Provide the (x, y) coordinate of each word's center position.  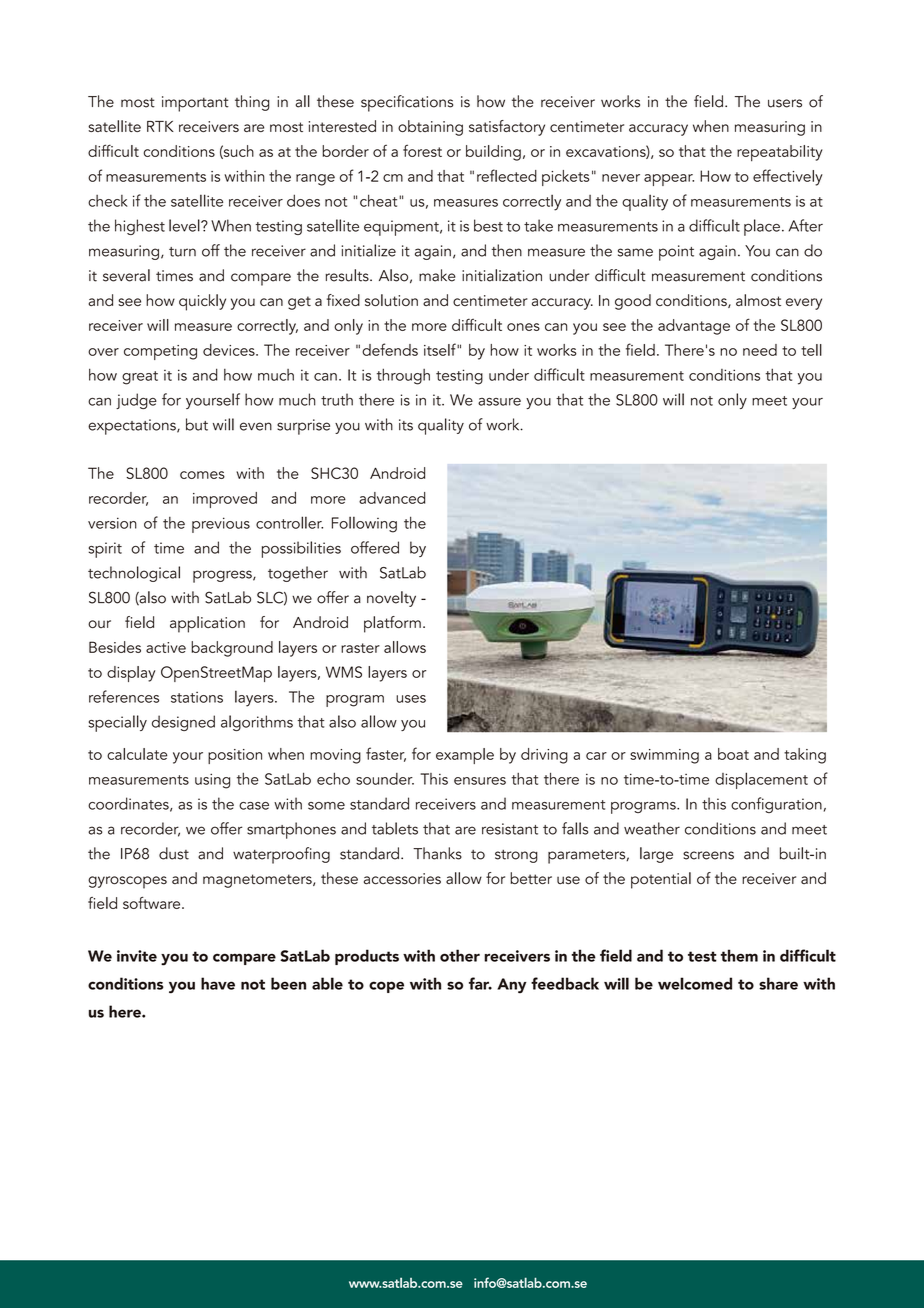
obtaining (430, 128)
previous (221, 525)
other (460, 955)
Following (364, 525)
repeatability (780, 153)
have (218, 983)
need (760, 350)
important (195, 104)
